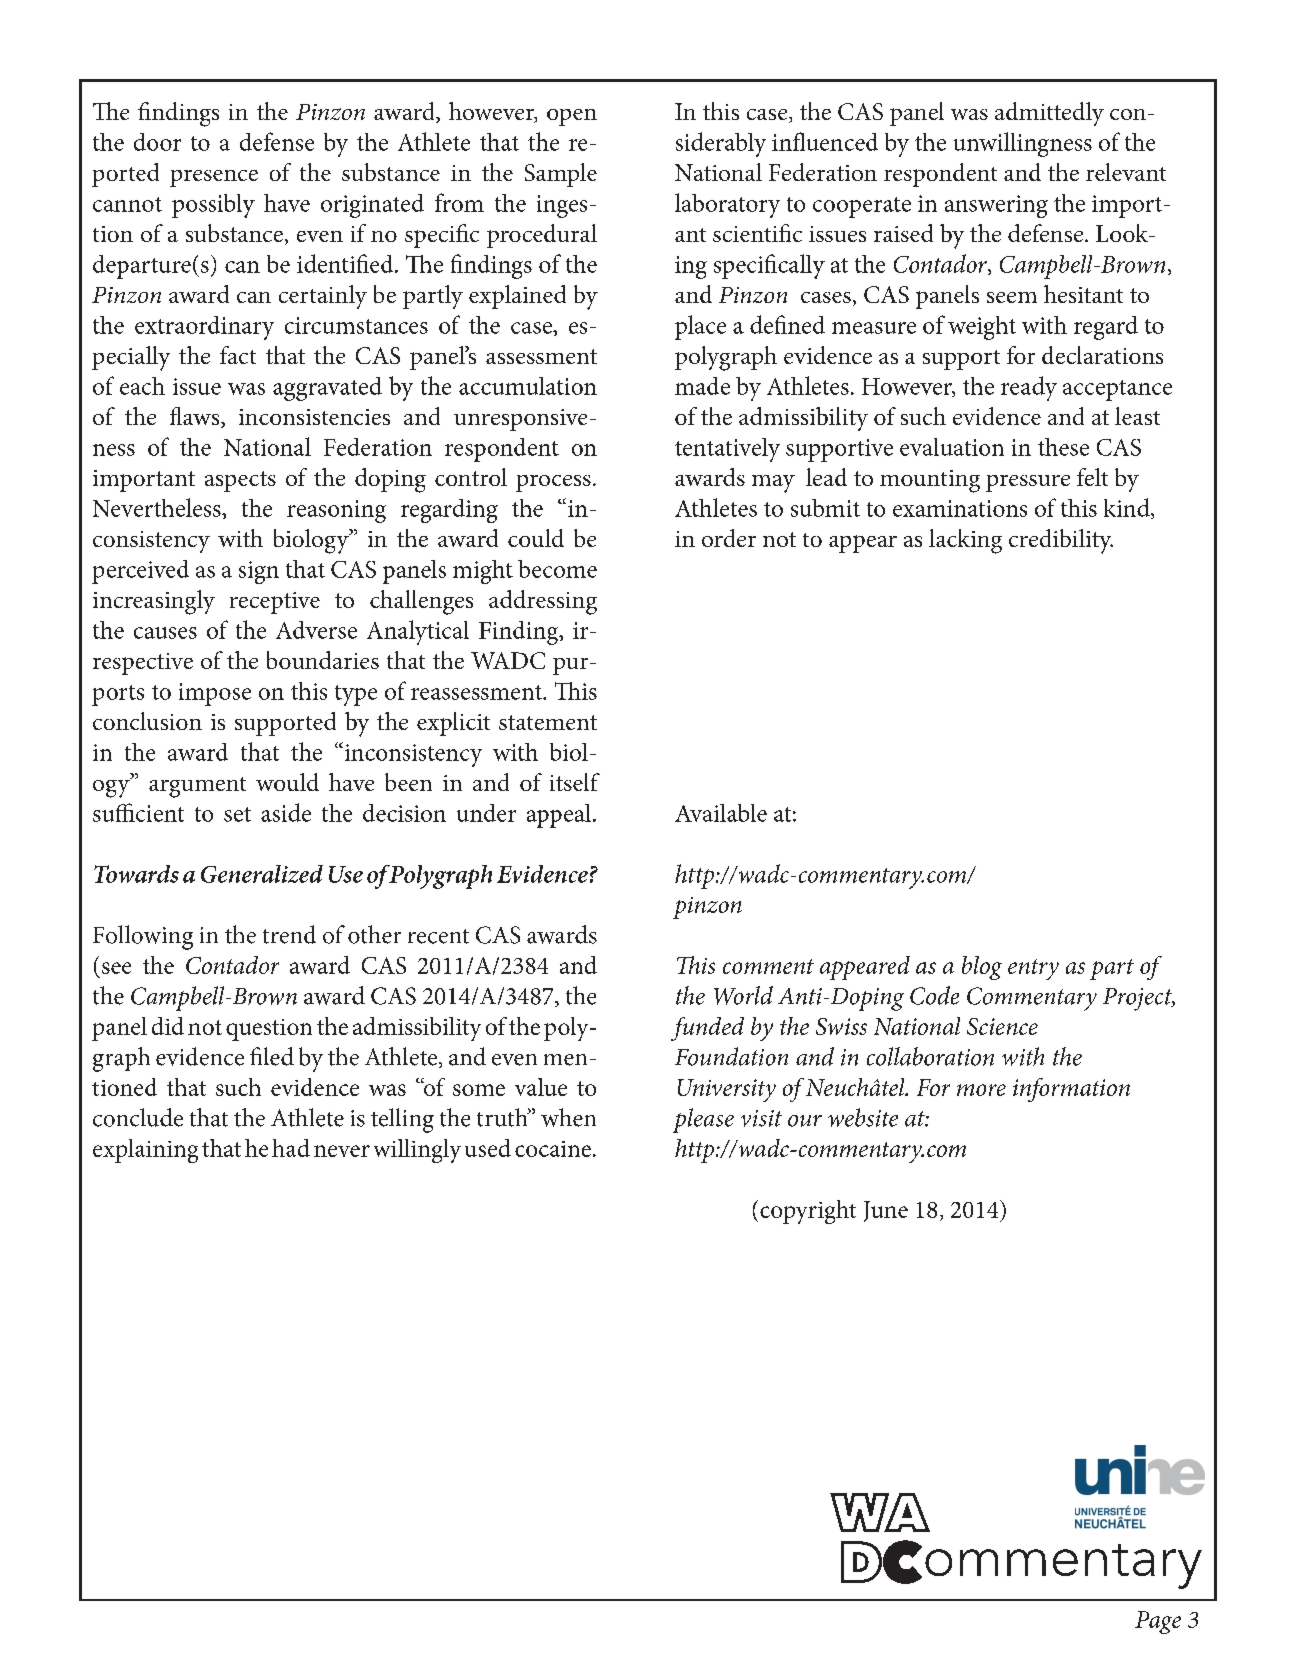  What do you see at coordinates (982, 968) in the screenshot?
I see `blog` at bounding box center [982, 968].
